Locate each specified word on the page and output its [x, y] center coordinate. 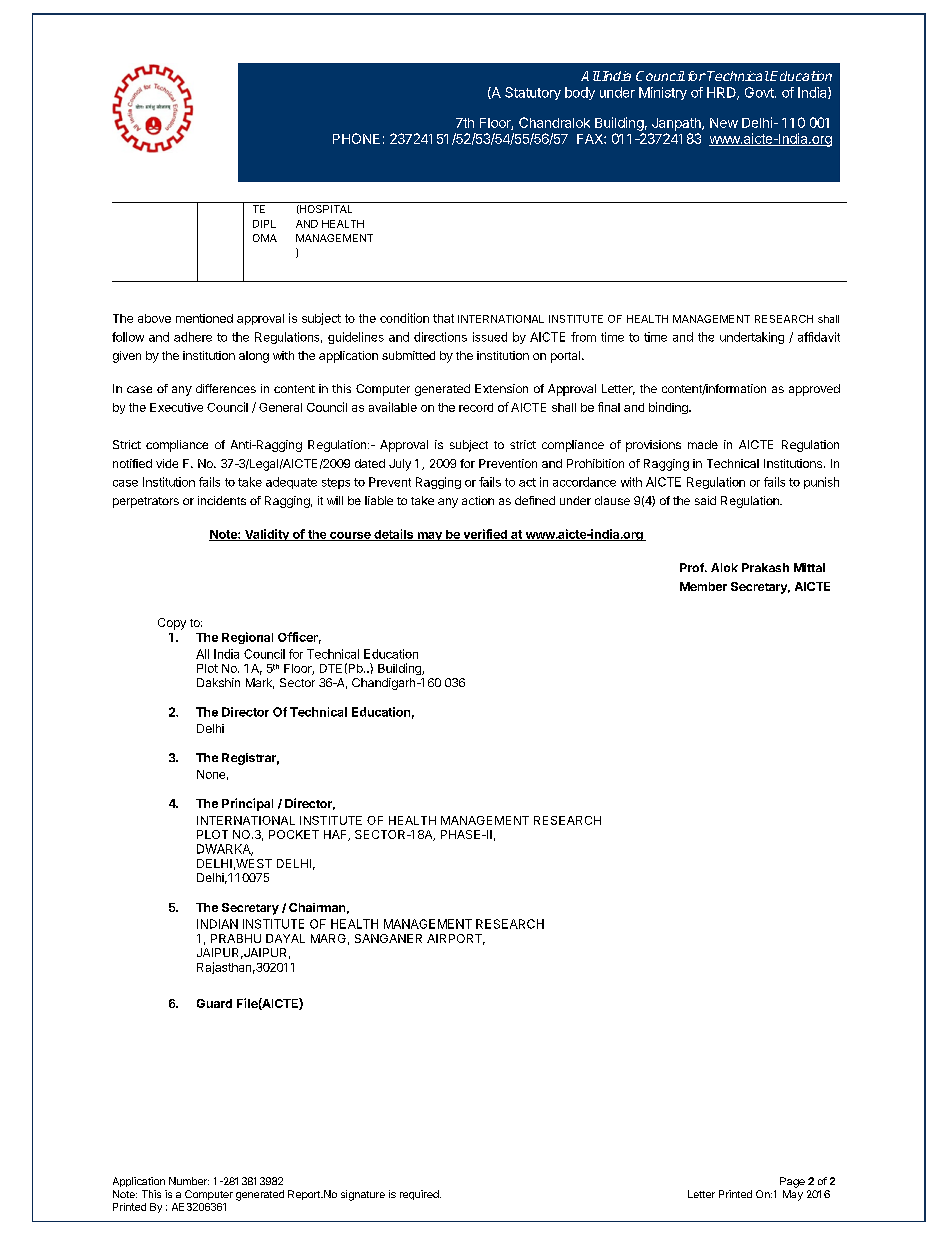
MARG [328, 938]
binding [669, 408]
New [724, 123]
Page [792, 1182]
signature [363, 1195]
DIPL [264, 224]
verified [485, 535]
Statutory [533, 93]
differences [226, 388]
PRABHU [236, 938]
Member [703, 586]
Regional [247, 638]
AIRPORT [456, 939]
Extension [501, 388]
